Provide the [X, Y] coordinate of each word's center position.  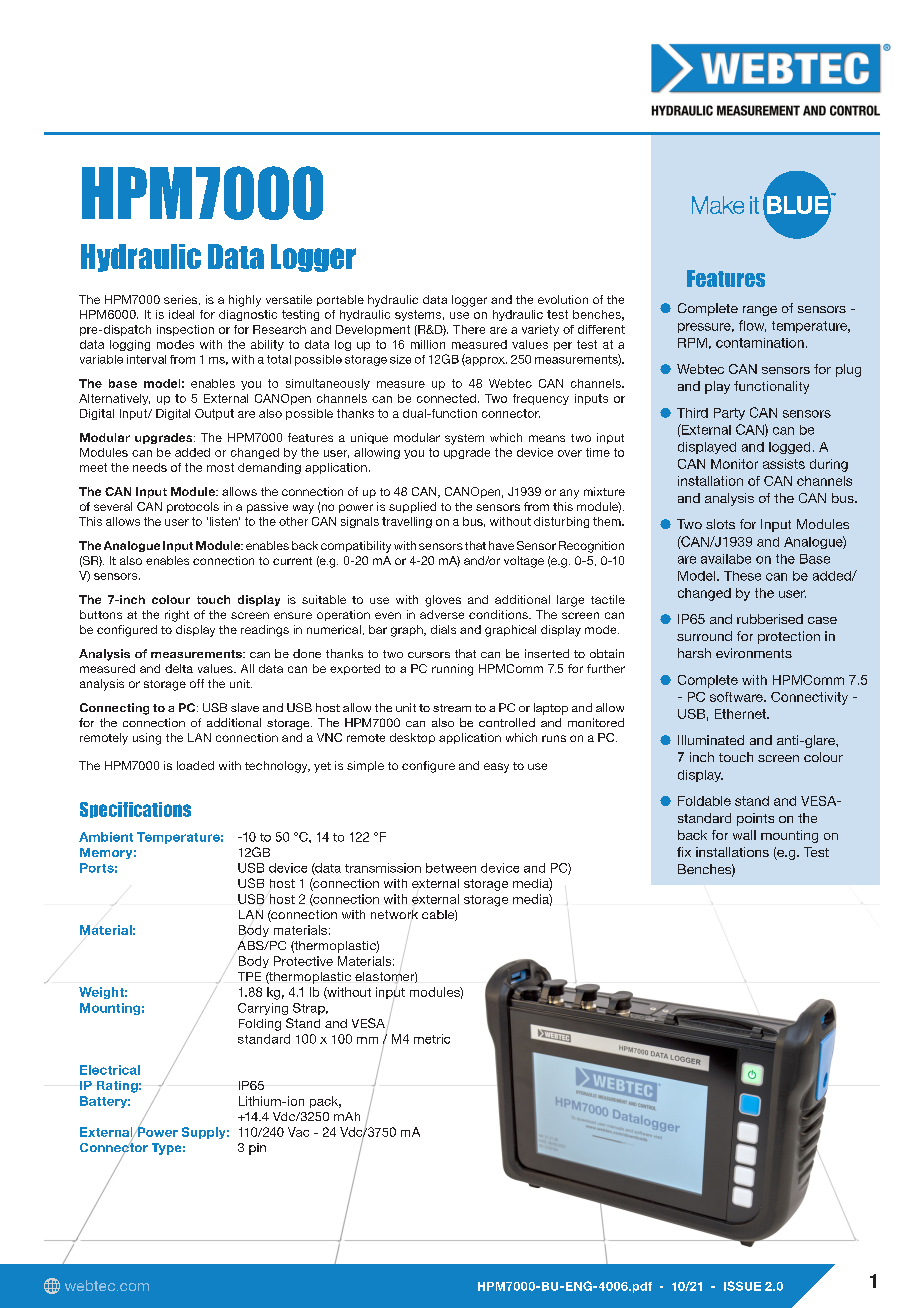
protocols [193, 507]
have [501, 545]
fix [684, 852]
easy [496, 768]
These [742, 576]
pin [257, 1149]
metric [432, 1039]
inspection [185, 330]
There [469, 329]
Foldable [704, 801]
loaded [195, 765]
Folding [260, 1025]
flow [752, 326]
